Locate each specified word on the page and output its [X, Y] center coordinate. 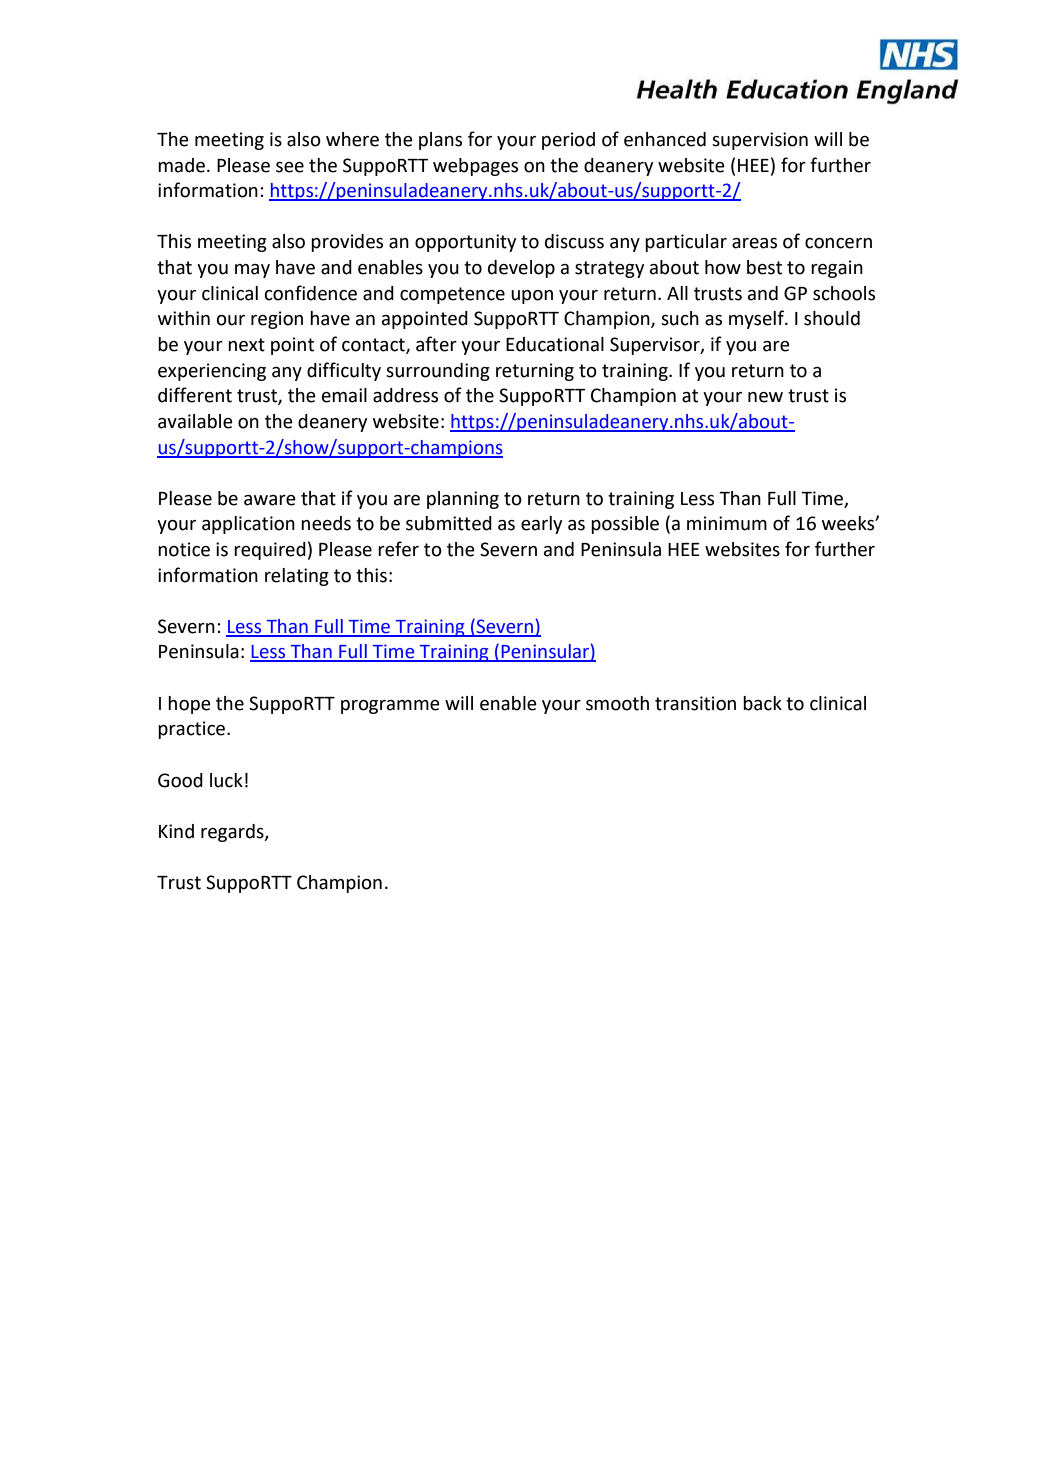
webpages [475, 167]
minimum [727, 523]
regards [233, 833]
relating [297, 577]
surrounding [438, 372]
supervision [760, 141]
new [765, 397]
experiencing [212, 372]
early [541, 525]
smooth [617, 703]
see [290, 167]
